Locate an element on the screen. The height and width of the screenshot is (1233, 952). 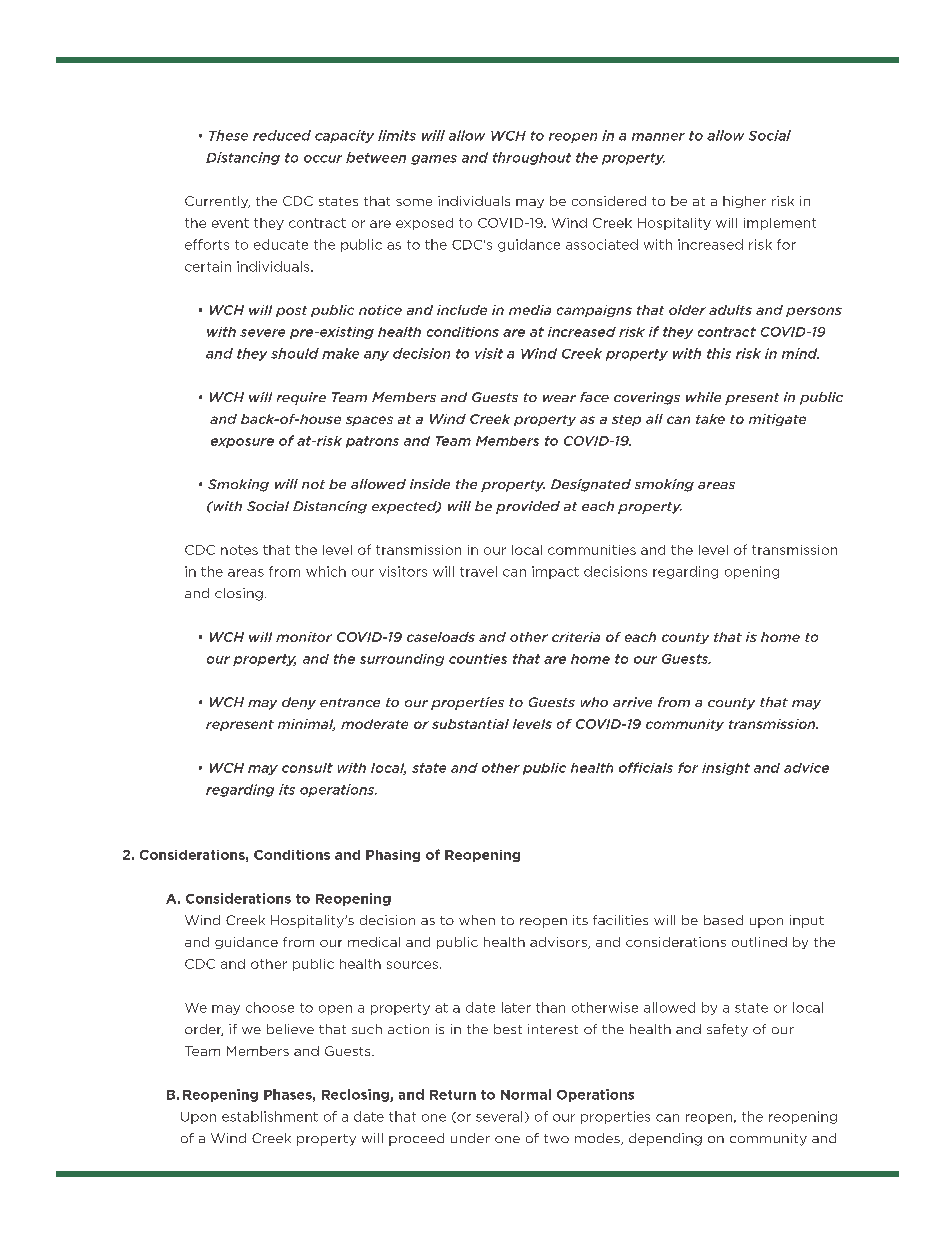
establishment is located at coordinates (270, 1116).
